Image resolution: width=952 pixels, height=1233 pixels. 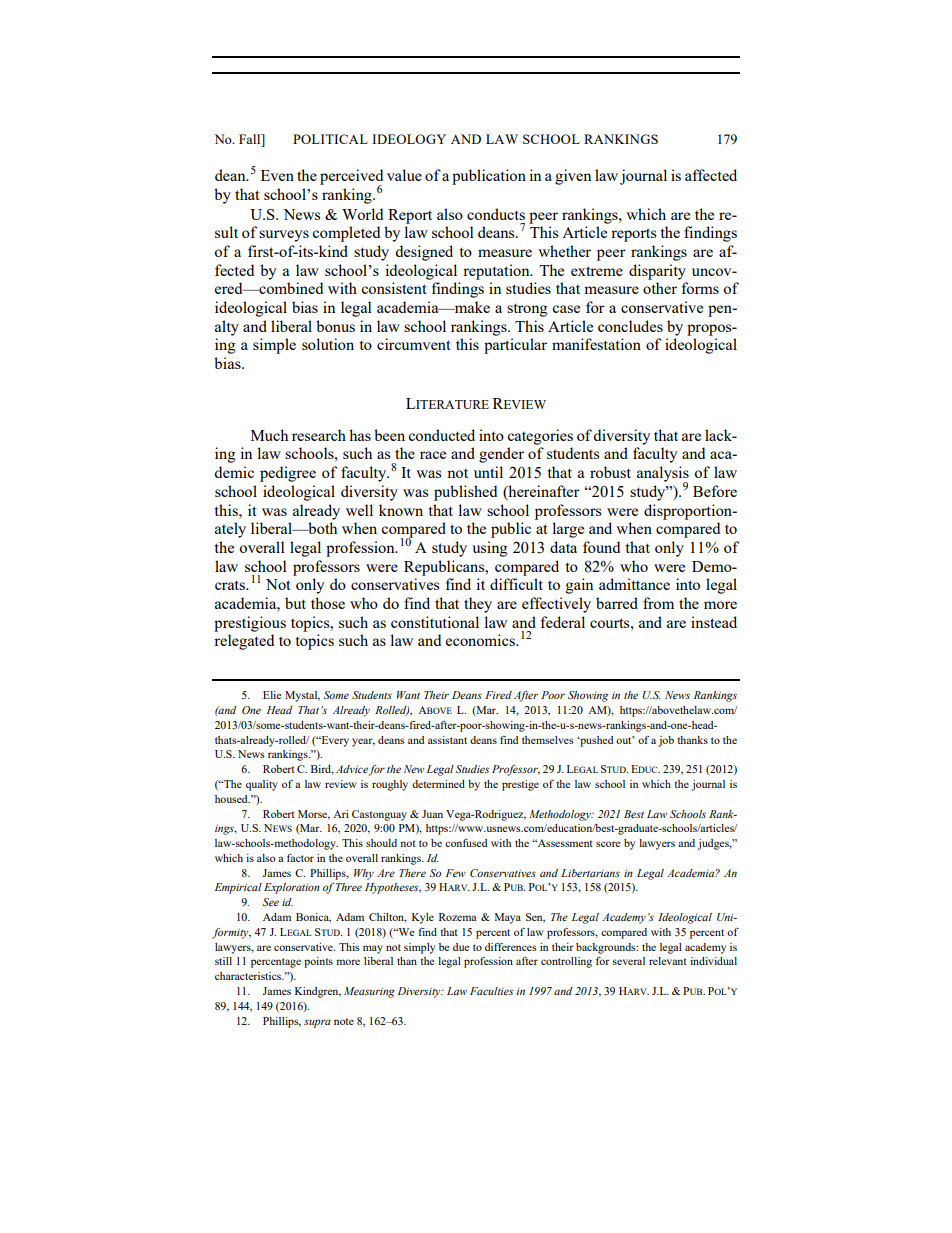 I want to click on characteristics, so click(x=249, y=976).
